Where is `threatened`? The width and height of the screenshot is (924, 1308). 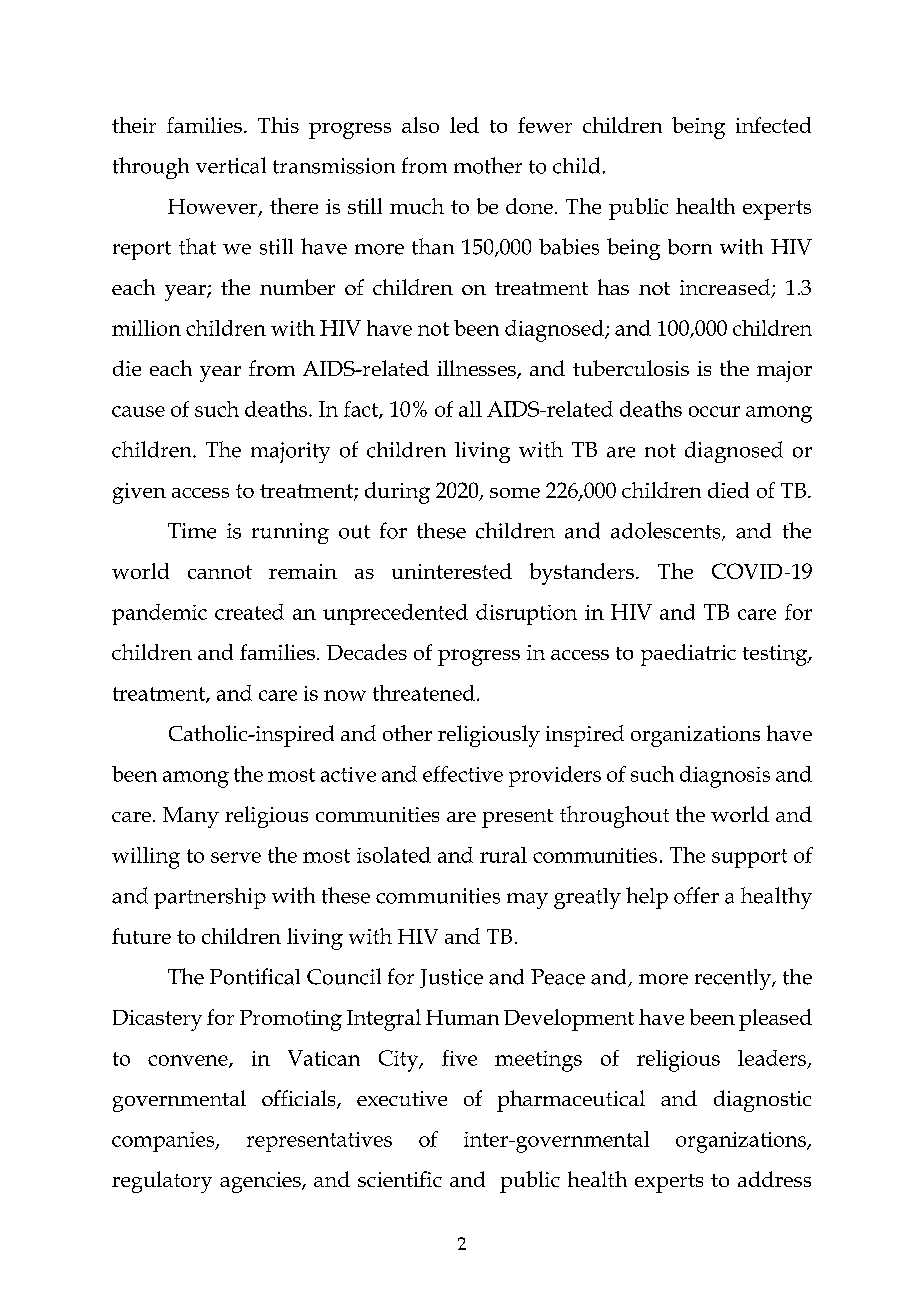
threatened is located at coordinates (424, 693).
